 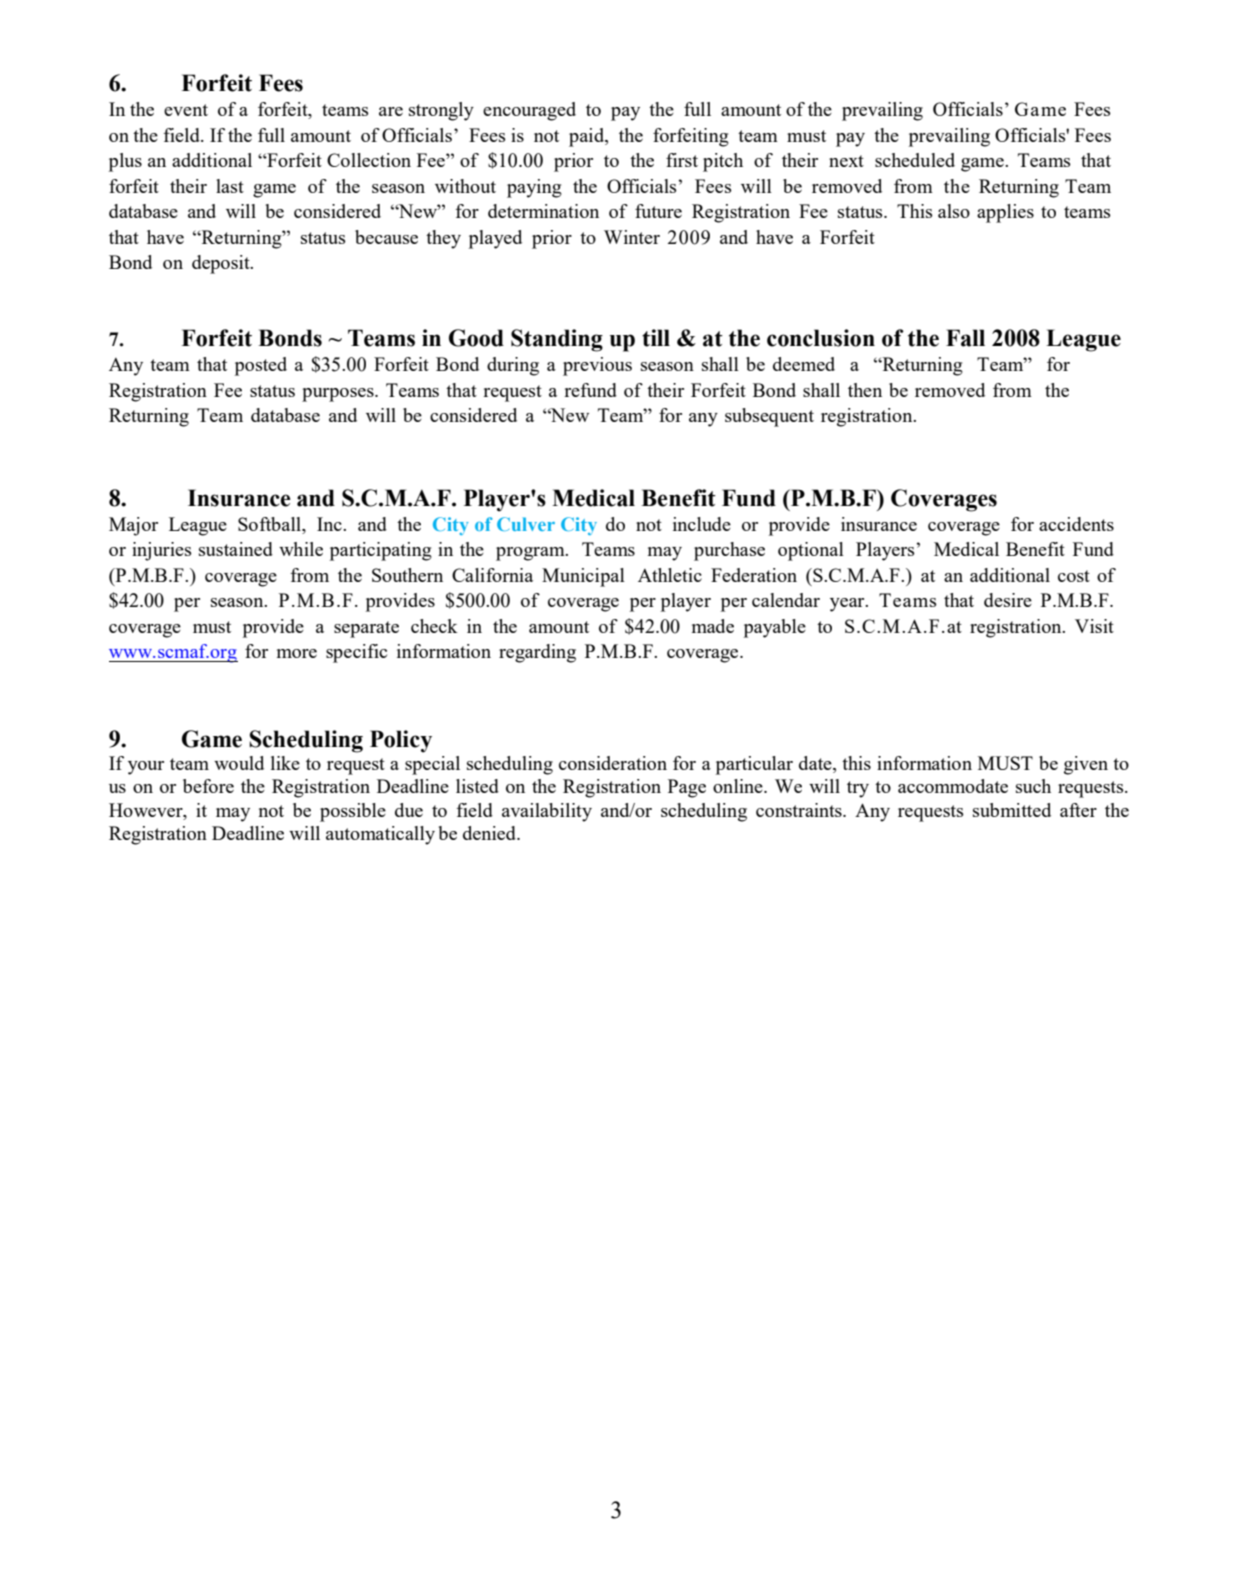 What do you see at coordinates (1076, 524) in the page?
I see `accidents` at bounding box center [1076, 524].
